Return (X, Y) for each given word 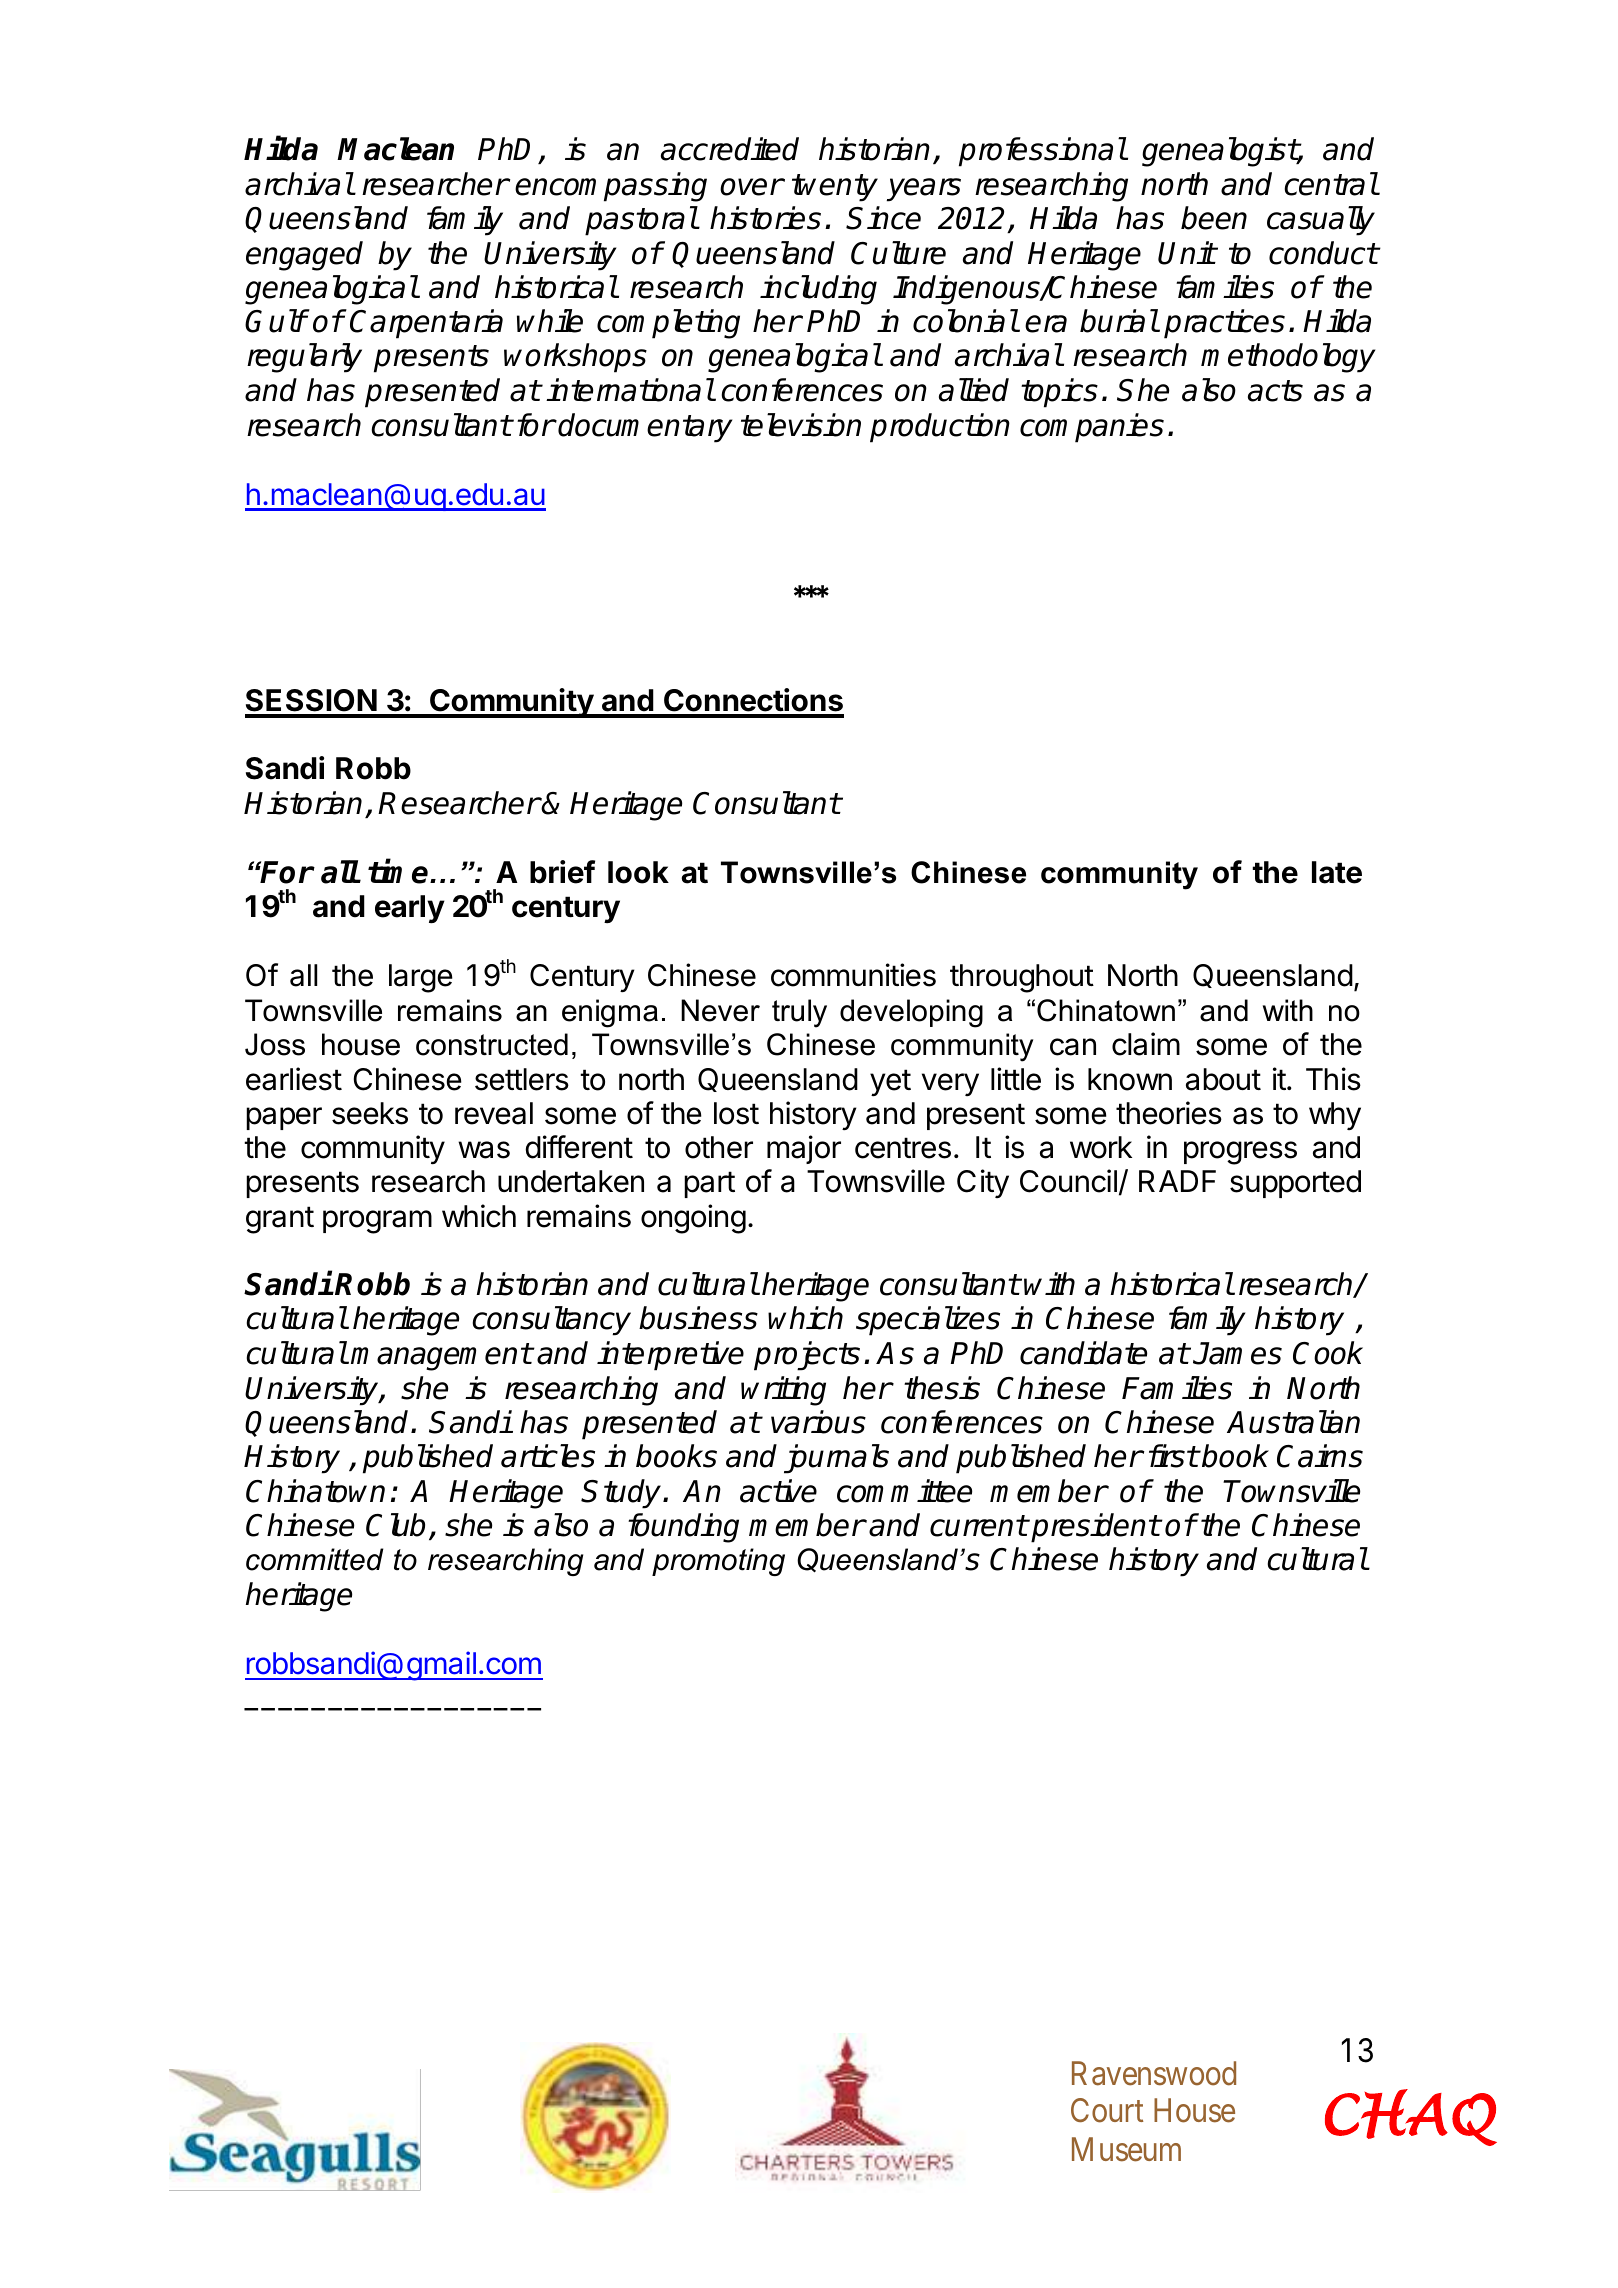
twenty (835, 188)
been (1214, 218)
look (638, 872)
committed (314, 1559)
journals (836, 1459)
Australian (1293, 1422)
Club (395, 1525)
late (1337, 872)
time (399, 871)
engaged (304, 256)
